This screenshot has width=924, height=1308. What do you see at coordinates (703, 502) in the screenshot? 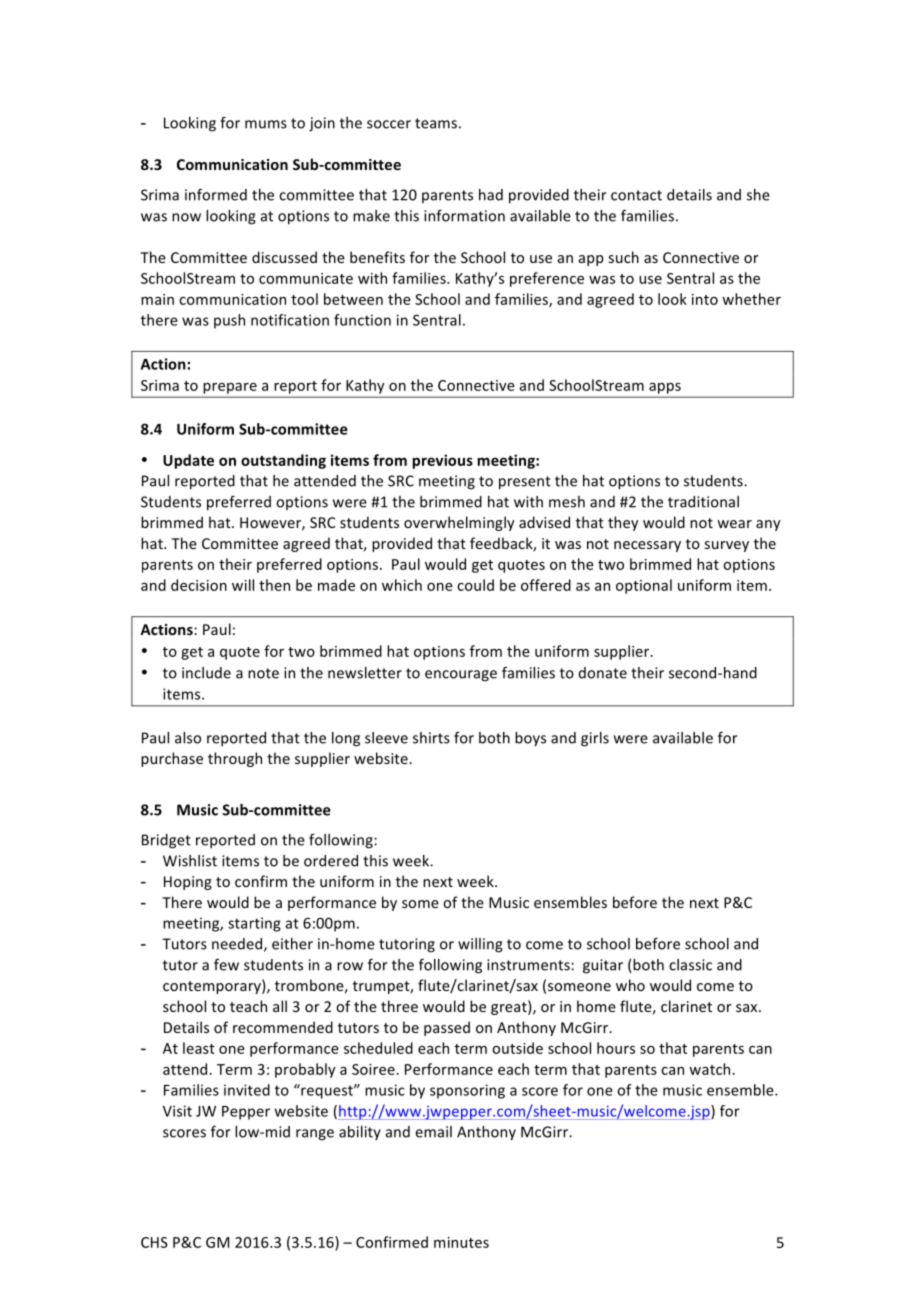
I see `traditional` at bounding box center [703, 502].
